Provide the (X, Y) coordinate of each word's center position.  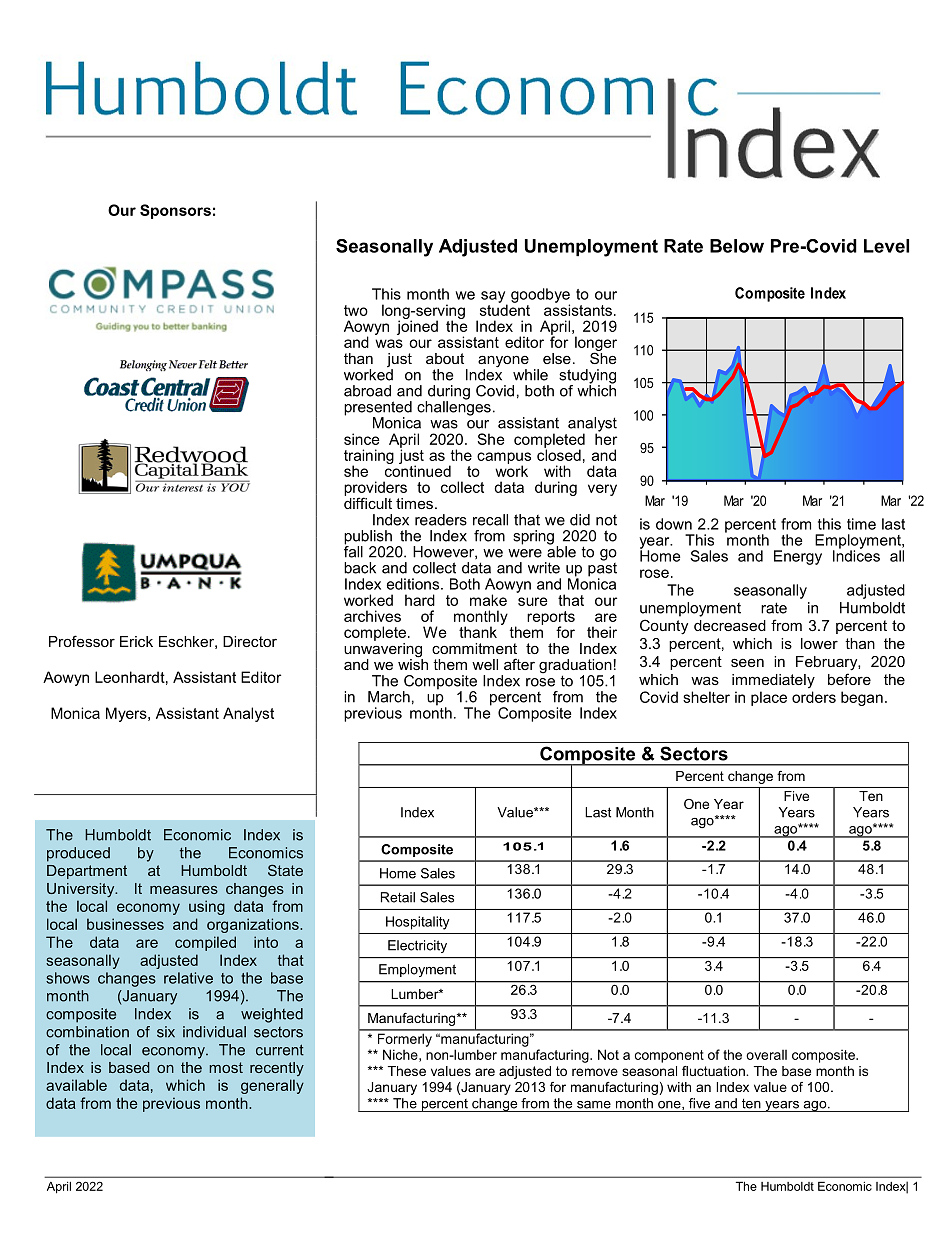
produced (78, 854)
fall (353, 551)
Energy (798, 557)
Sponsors (175, 211)
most (226, 1067)
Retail (398, 897)
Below (737, 246)
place (769, 698)
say (494, 298)
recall (490, 520)
